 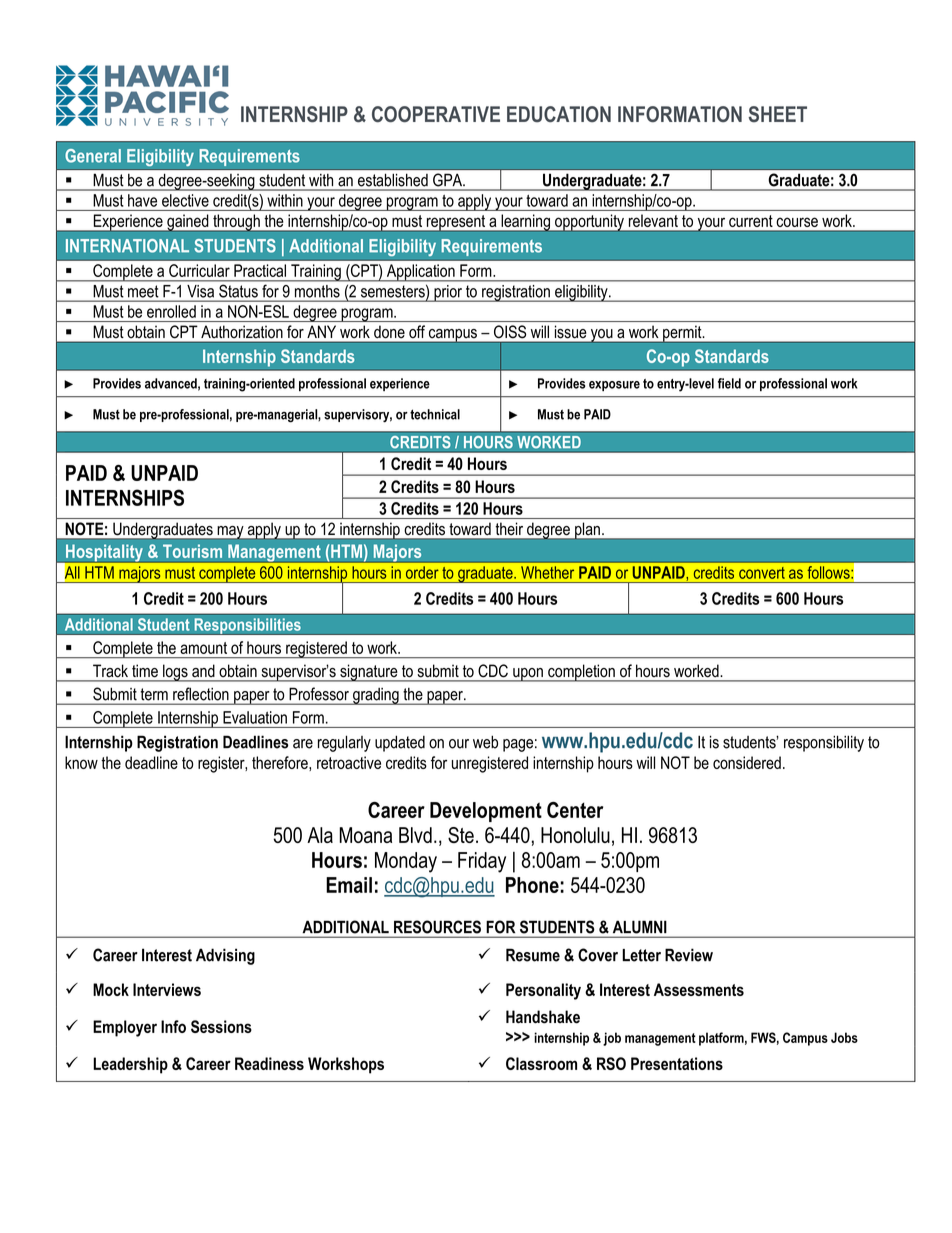 What do you see at coordinates (422, 573) in the document?
I see `order` at bounding box center [422, 573].
